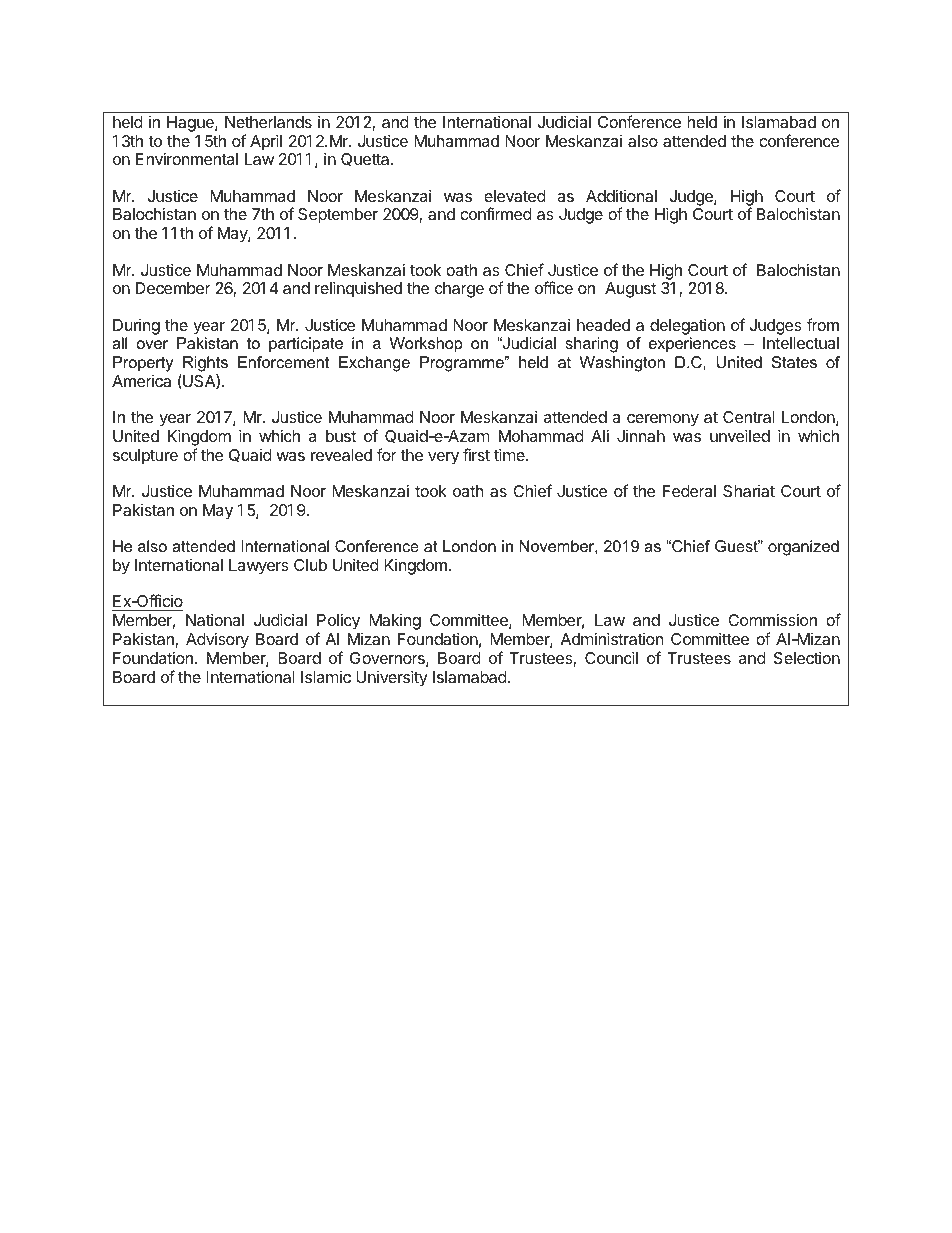 The image size is (952, 1233). Describe the element at coordinates (217, 641) in the screenshot. I see `Advisory` at that location.
